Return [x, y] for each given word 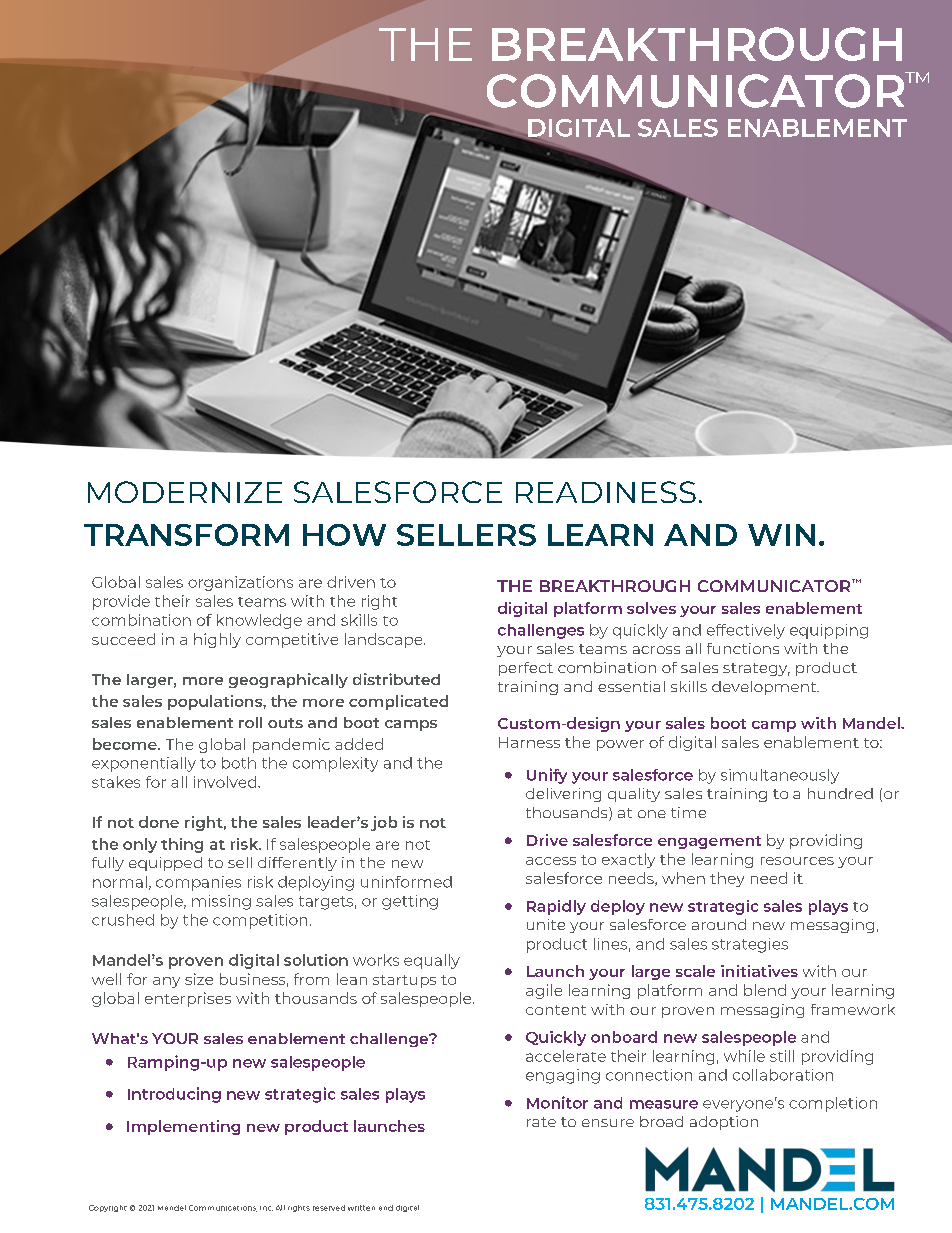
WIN [781, 535]
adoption [724, 1123]
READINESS [606, 492]
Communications [223, 1208]
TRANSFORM [186, 535]
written [361, 1208]
